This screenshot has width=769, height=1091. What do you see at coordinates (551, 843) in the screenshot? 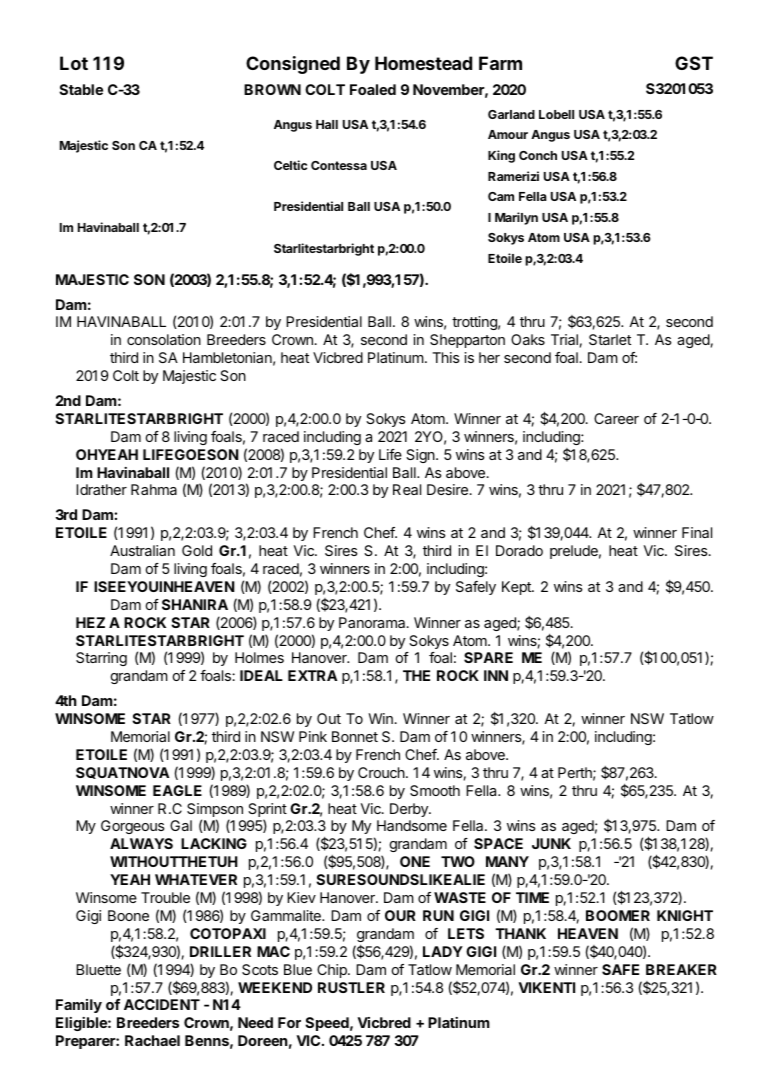
I see `JUNK` at bounding box center [551, 843].
